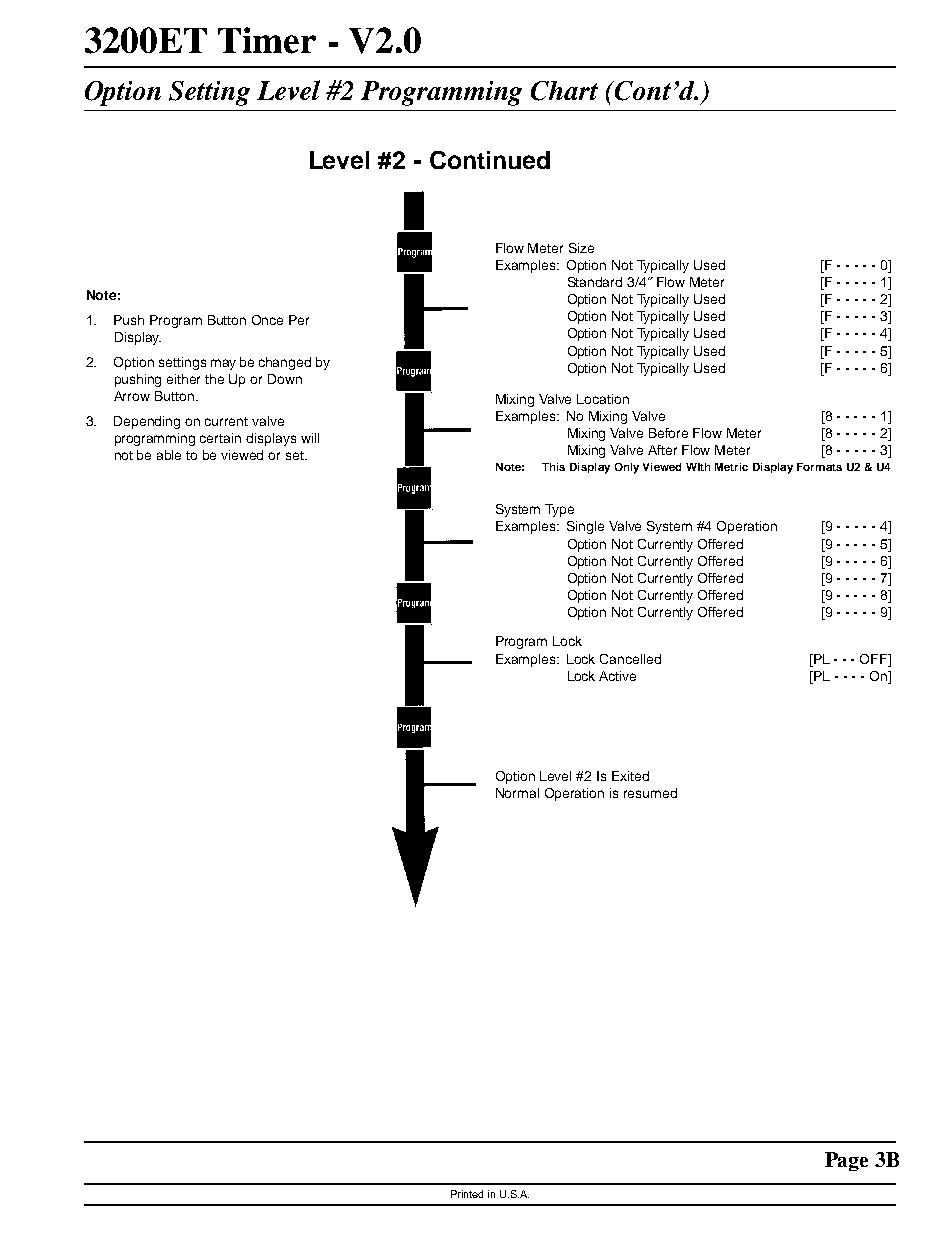 Image resolution: width=952 pixels, height=1233 pixels. I want to click on Page, so click(846, 1161).
